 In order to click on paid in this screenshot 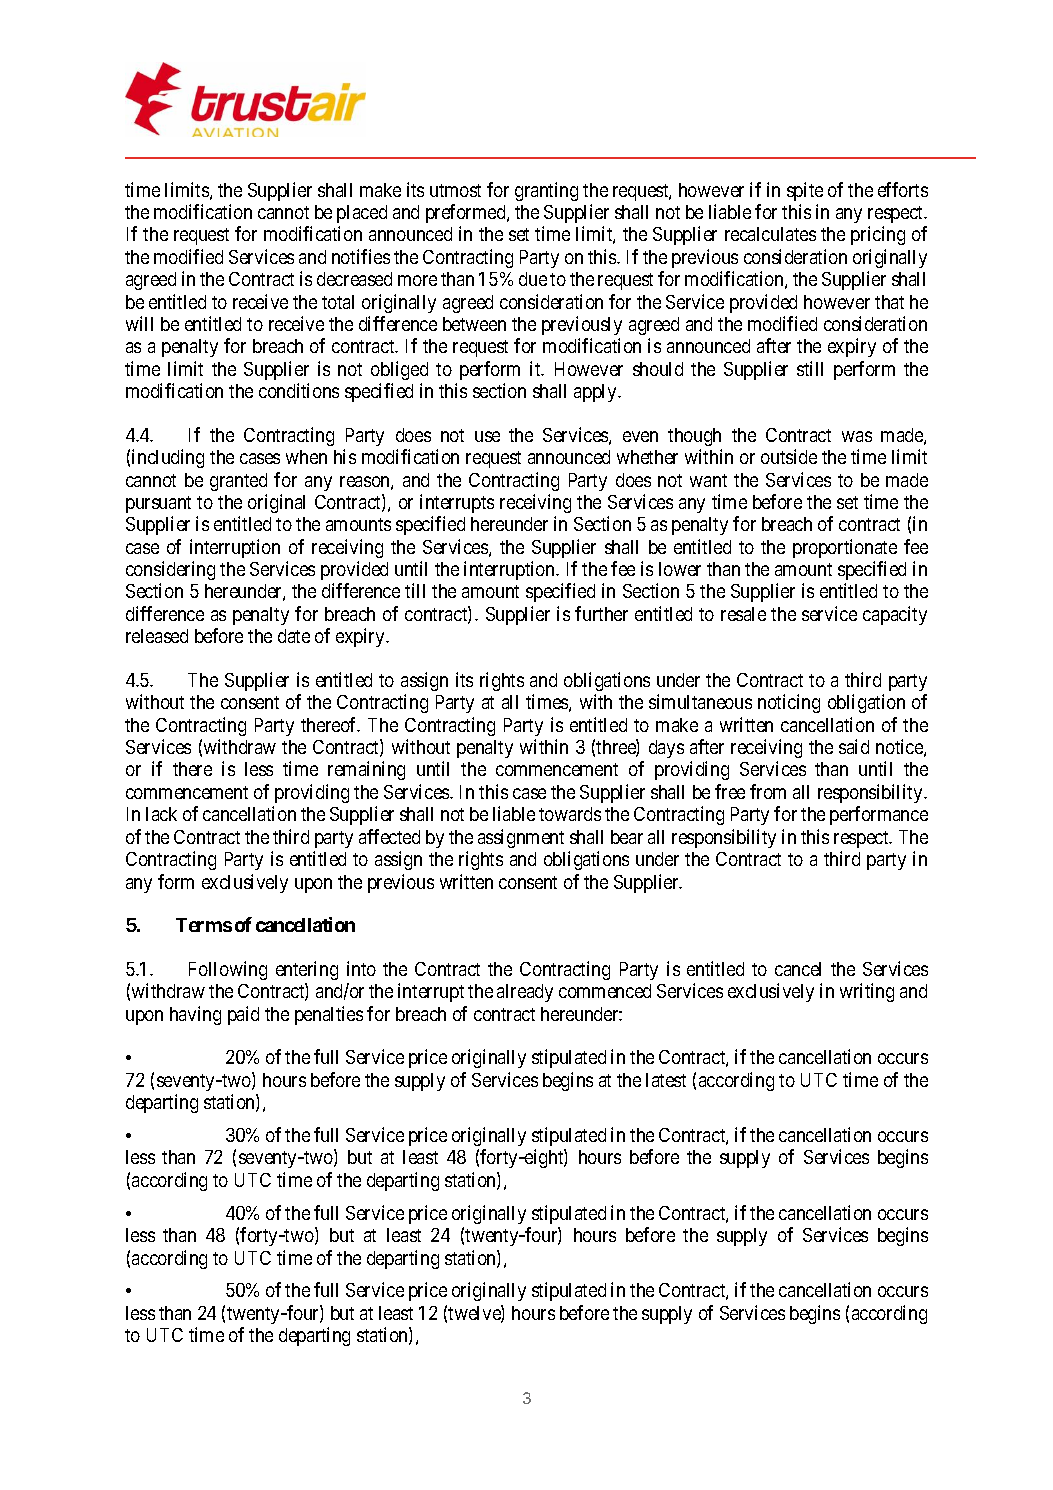, I will do `click(243, 1015)`.
